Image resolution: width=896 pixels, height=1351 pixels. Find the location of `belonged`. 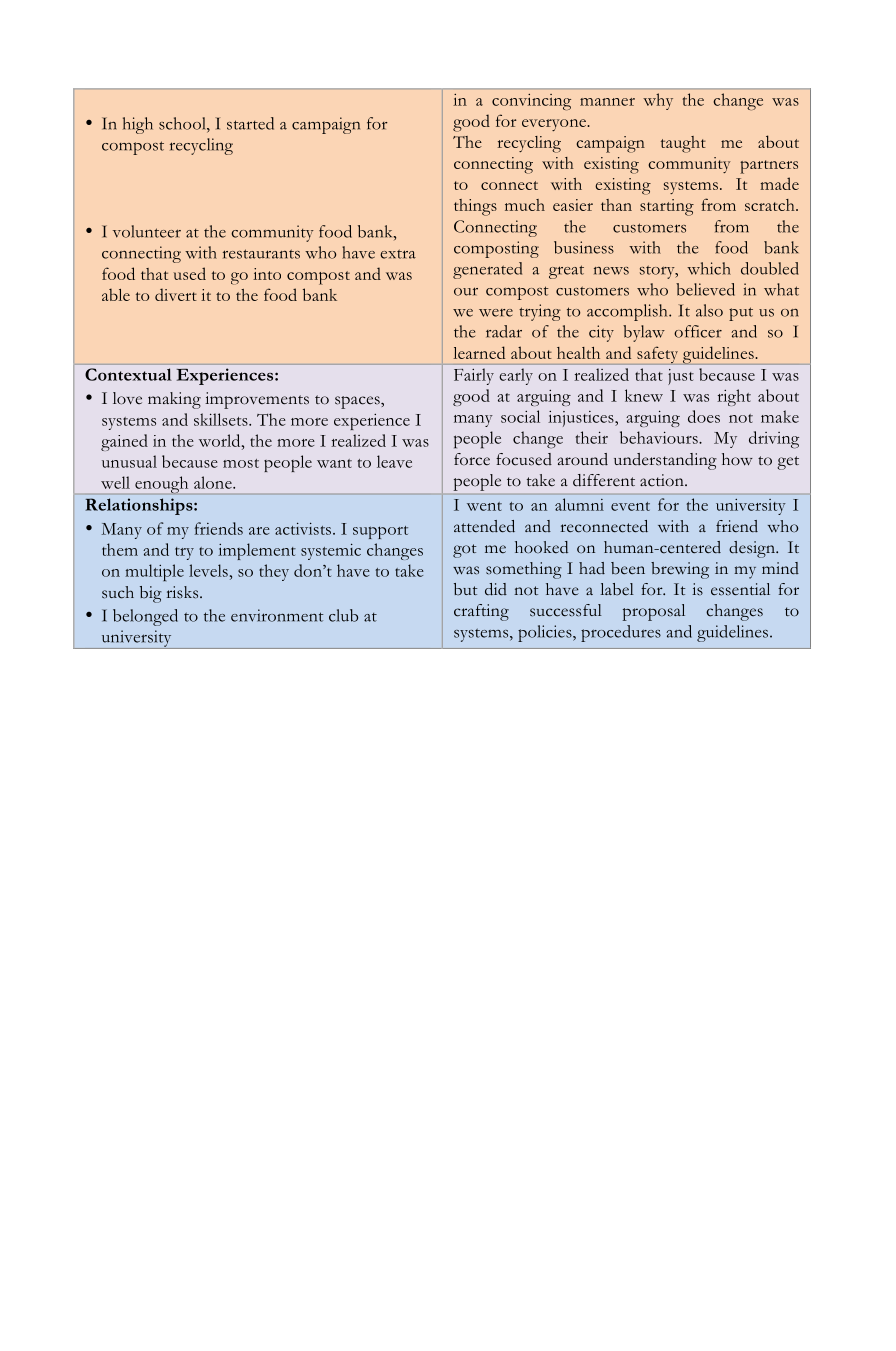

belonged is located at coordinates (145, 617).
